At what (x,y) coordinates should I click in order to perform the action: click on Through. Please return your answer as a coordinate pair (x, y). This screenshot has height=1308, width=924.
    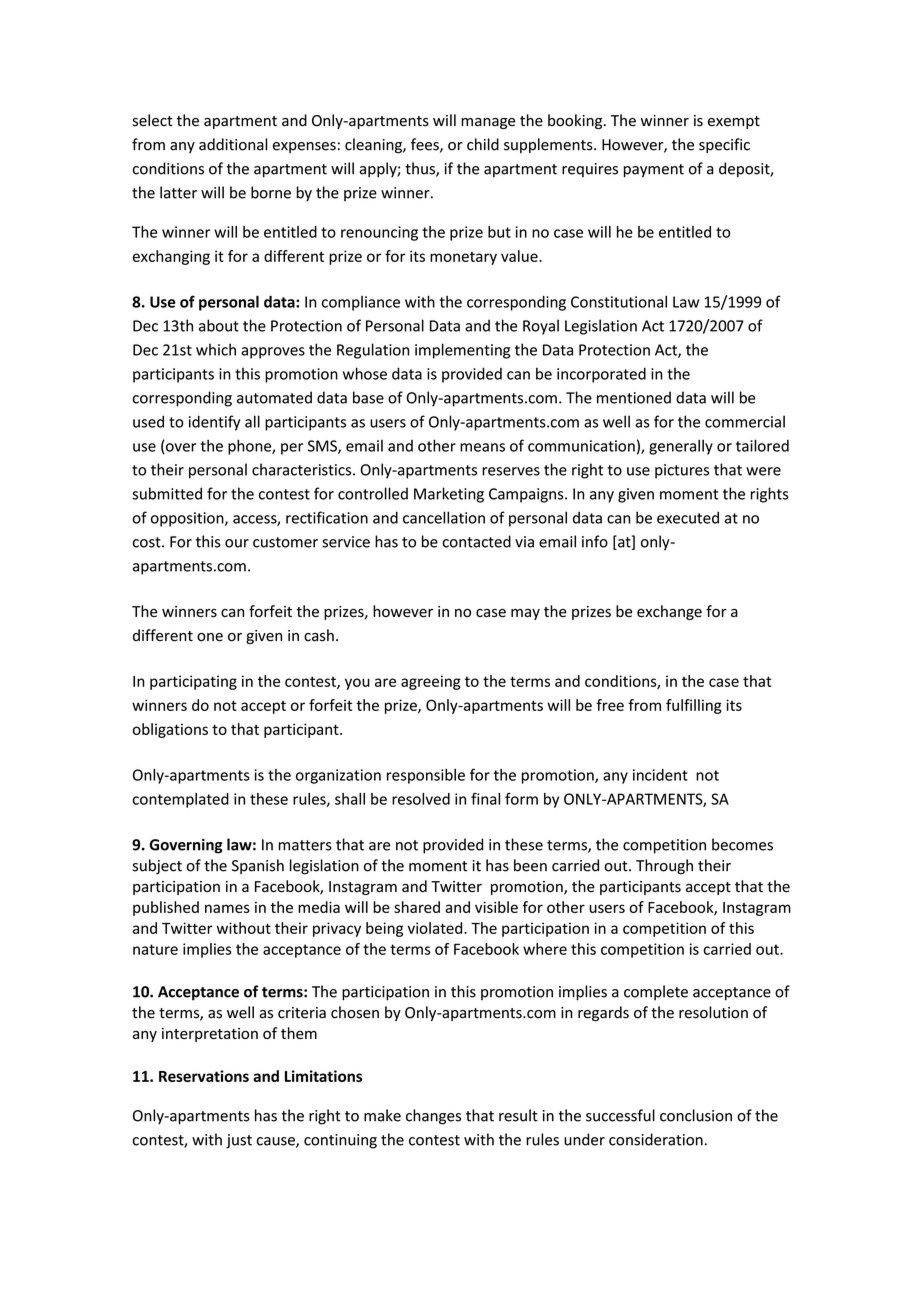
    Looking at the image, I should click on (664, 867).
